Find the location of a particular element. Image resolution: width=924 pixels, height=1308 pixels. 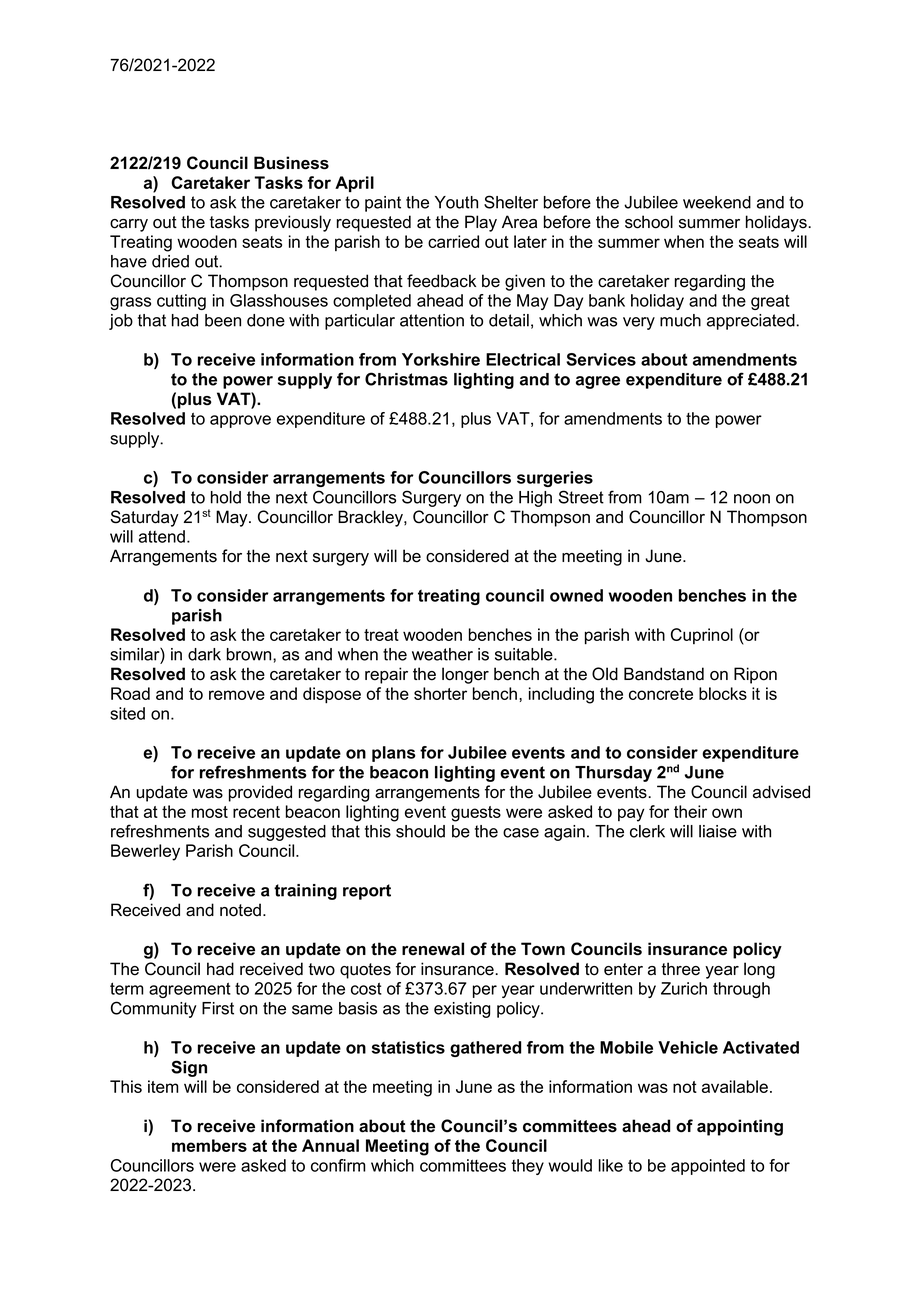

approve is located at coordinates (240, 421).
